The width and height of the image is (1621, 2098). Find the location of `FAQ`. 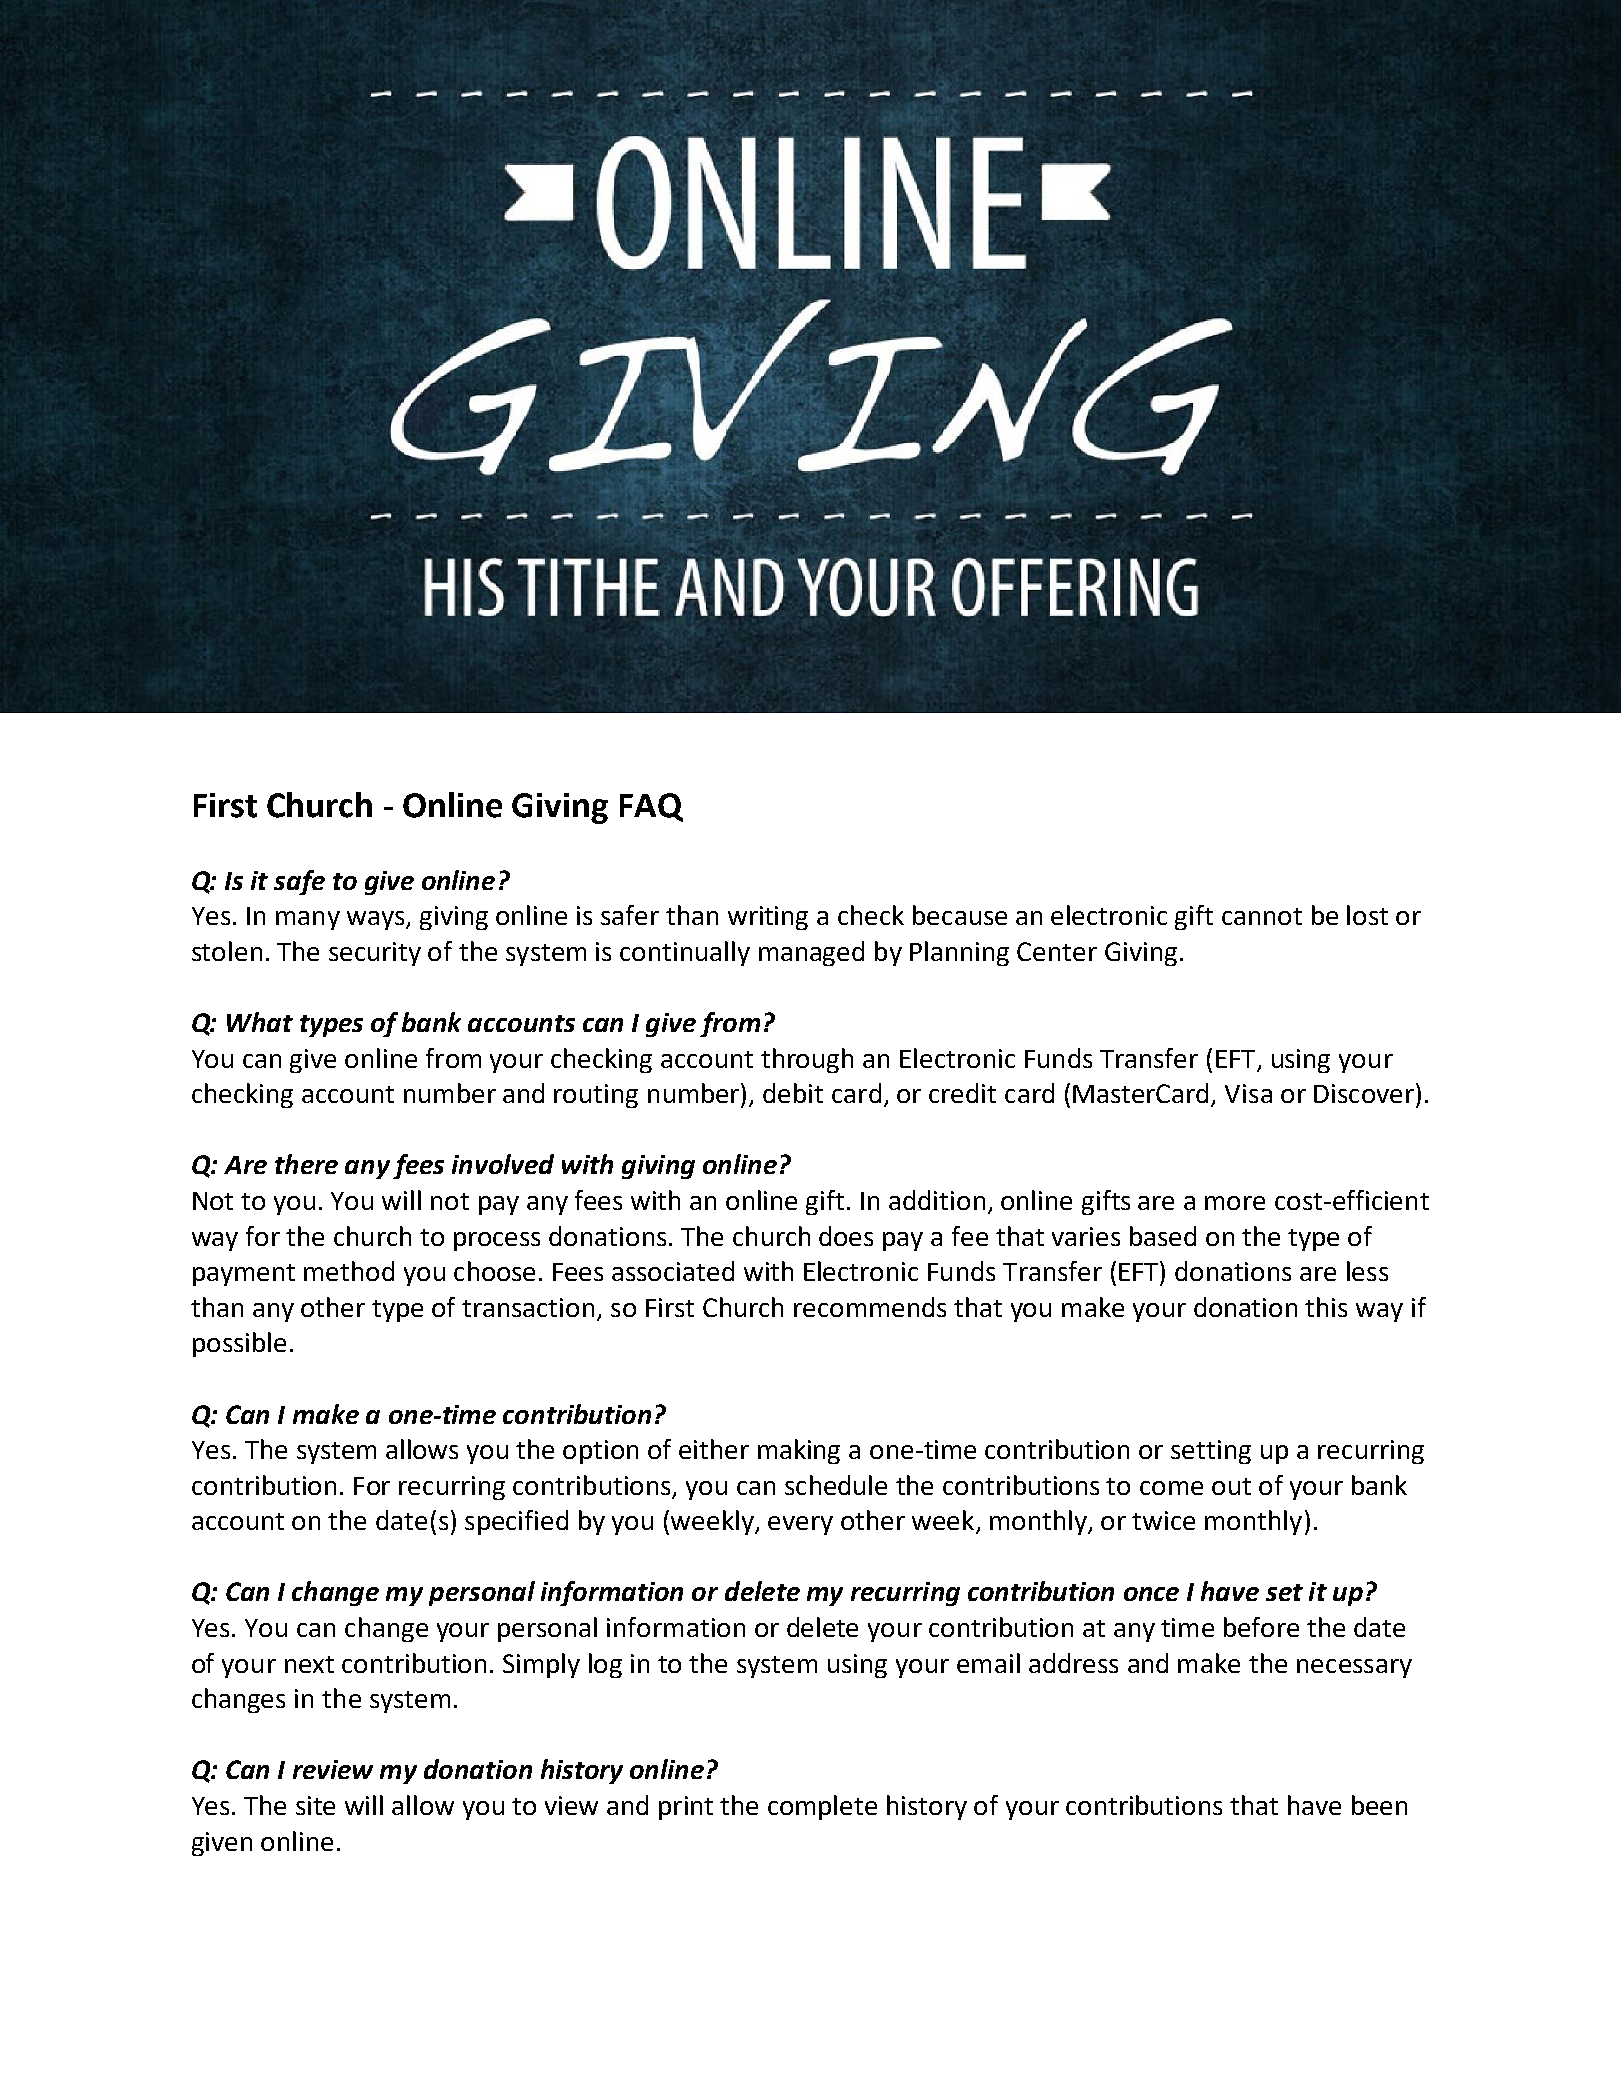

FAQ is located at coordinates (651, 807).
